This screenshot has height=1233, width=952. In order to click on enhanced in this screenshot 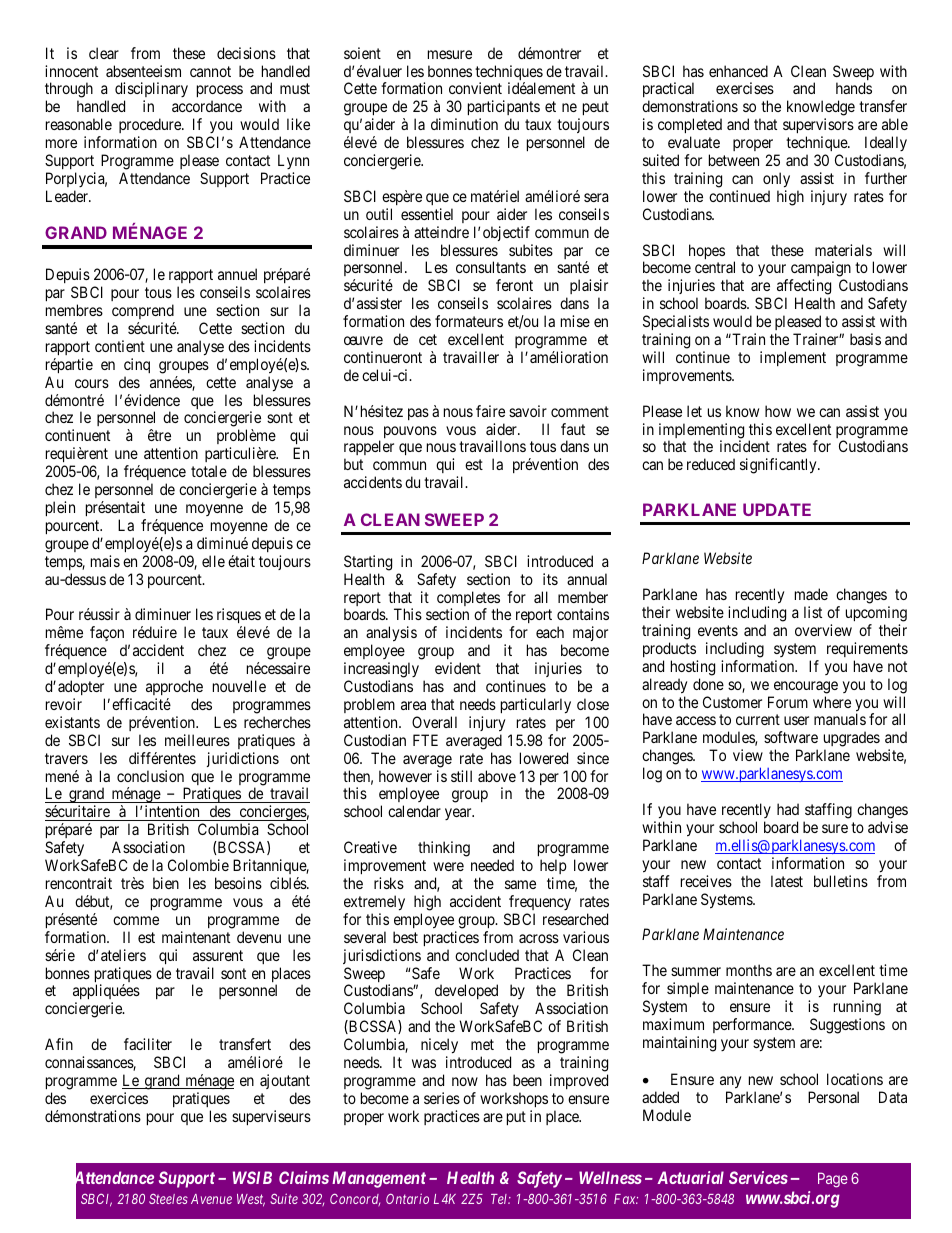, I will do `click(738, 71)`.
